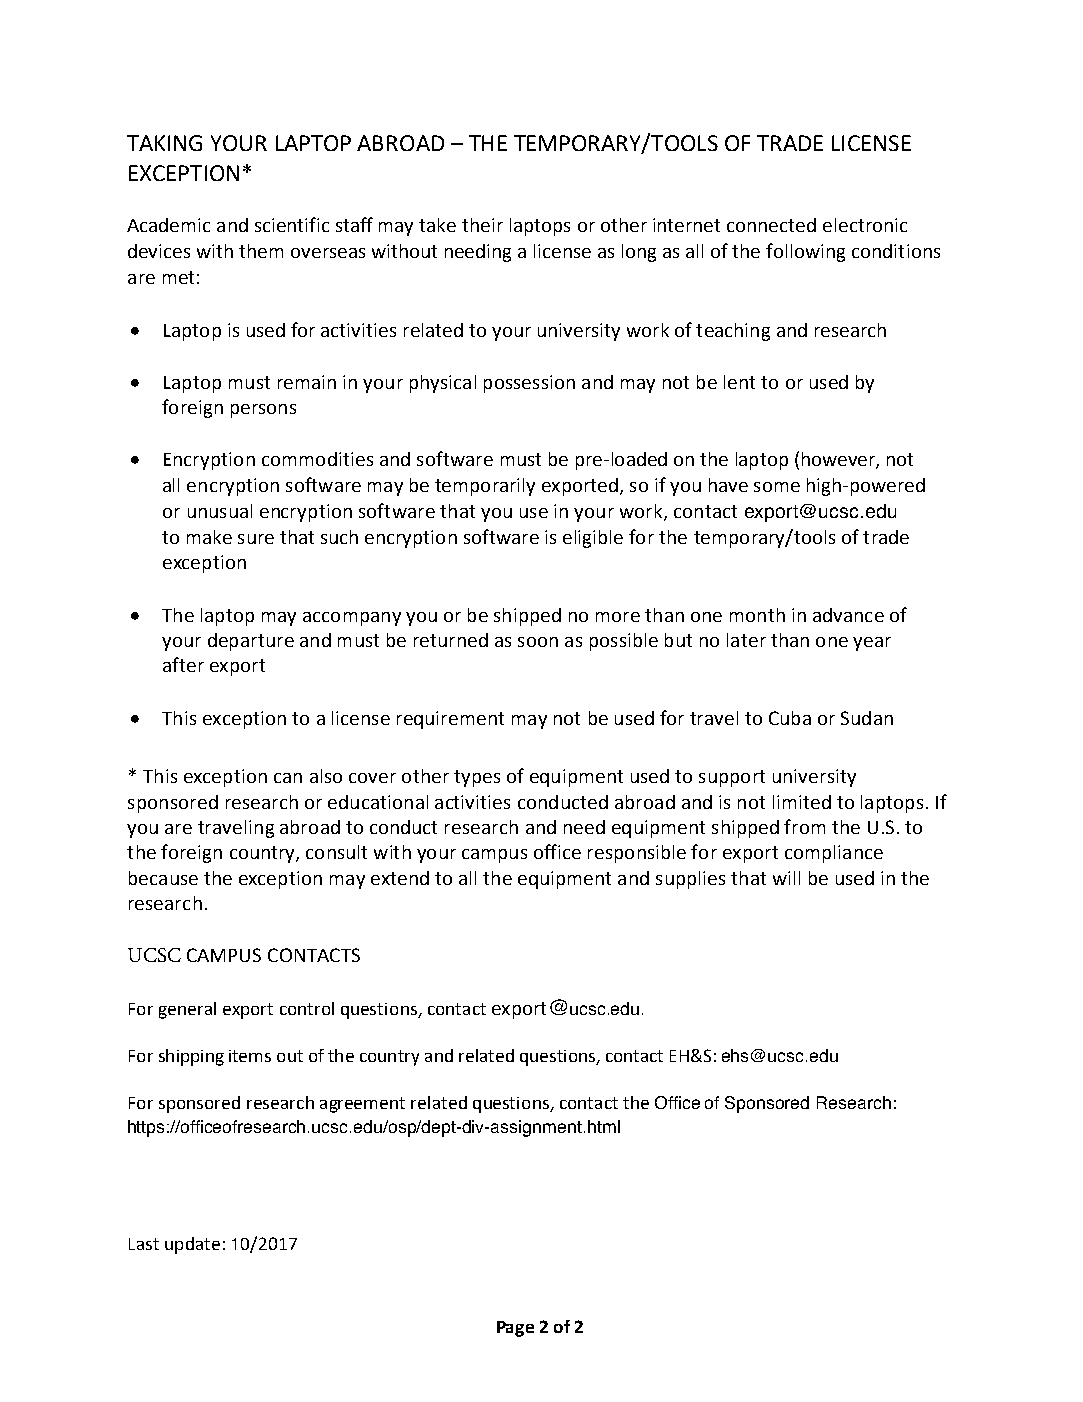 This document has height=1402, width=1083. I want to click on scientific, so click(292, 224).
